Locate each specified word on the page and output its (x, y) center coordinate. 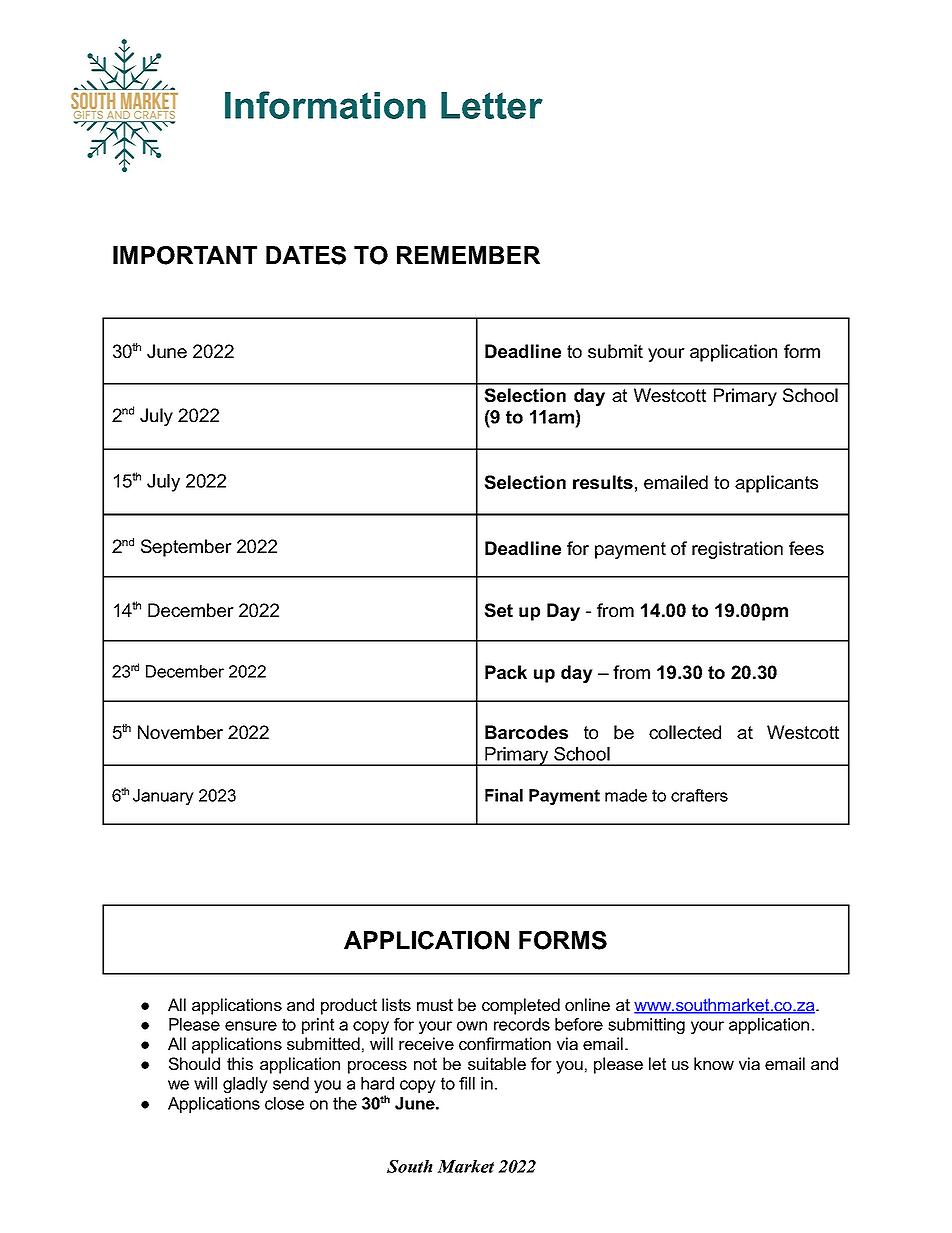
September (186, 548)
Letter (492, 105)
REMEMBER (468, 255)
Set (498, 610)
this (240, 1063)
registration (737, 550)
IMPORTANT (185, 255)
